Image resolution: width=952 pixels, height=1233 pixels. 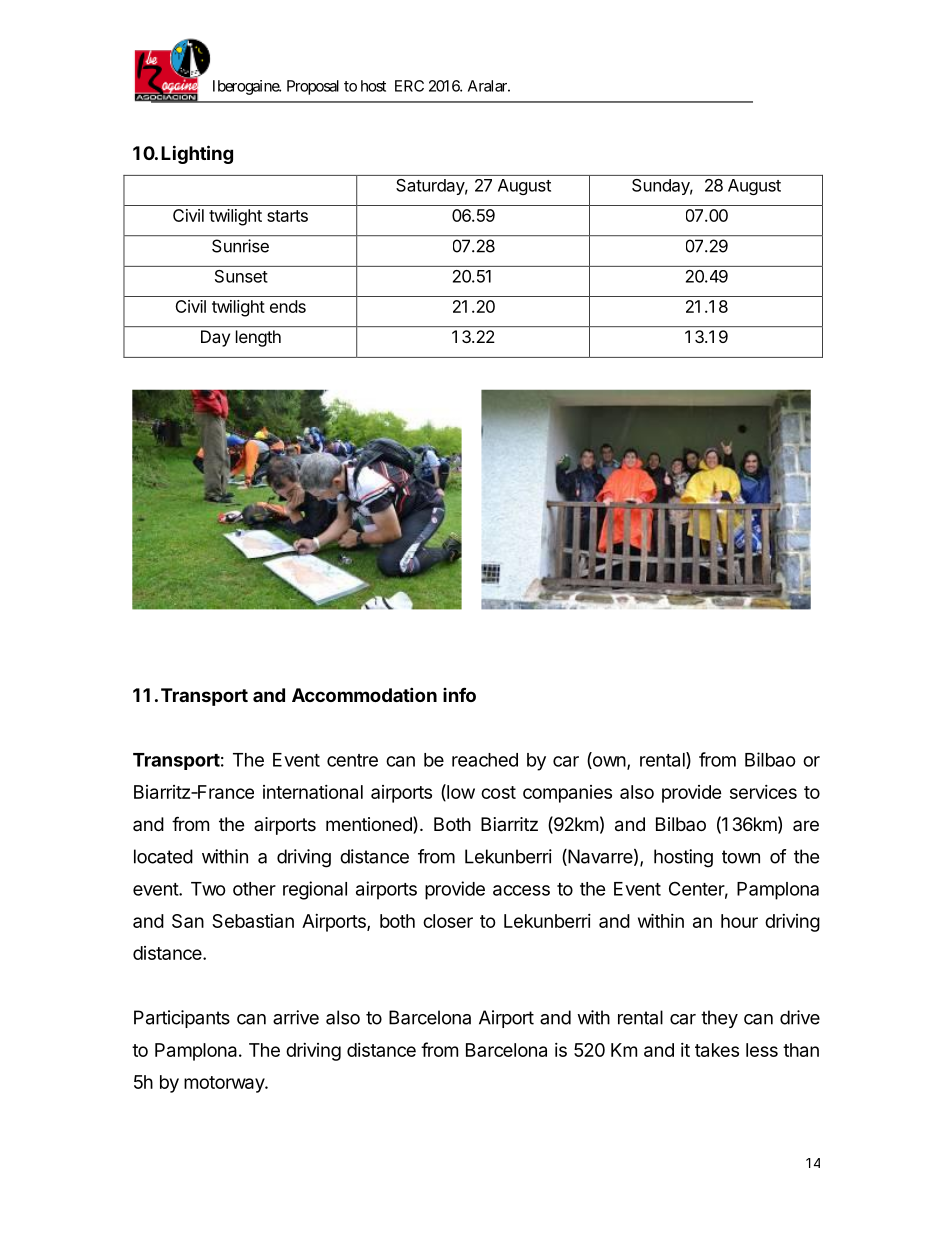 What do you see at coordinates (313, 792) in the page?
I see `international` at bounding box center [313, 792].
